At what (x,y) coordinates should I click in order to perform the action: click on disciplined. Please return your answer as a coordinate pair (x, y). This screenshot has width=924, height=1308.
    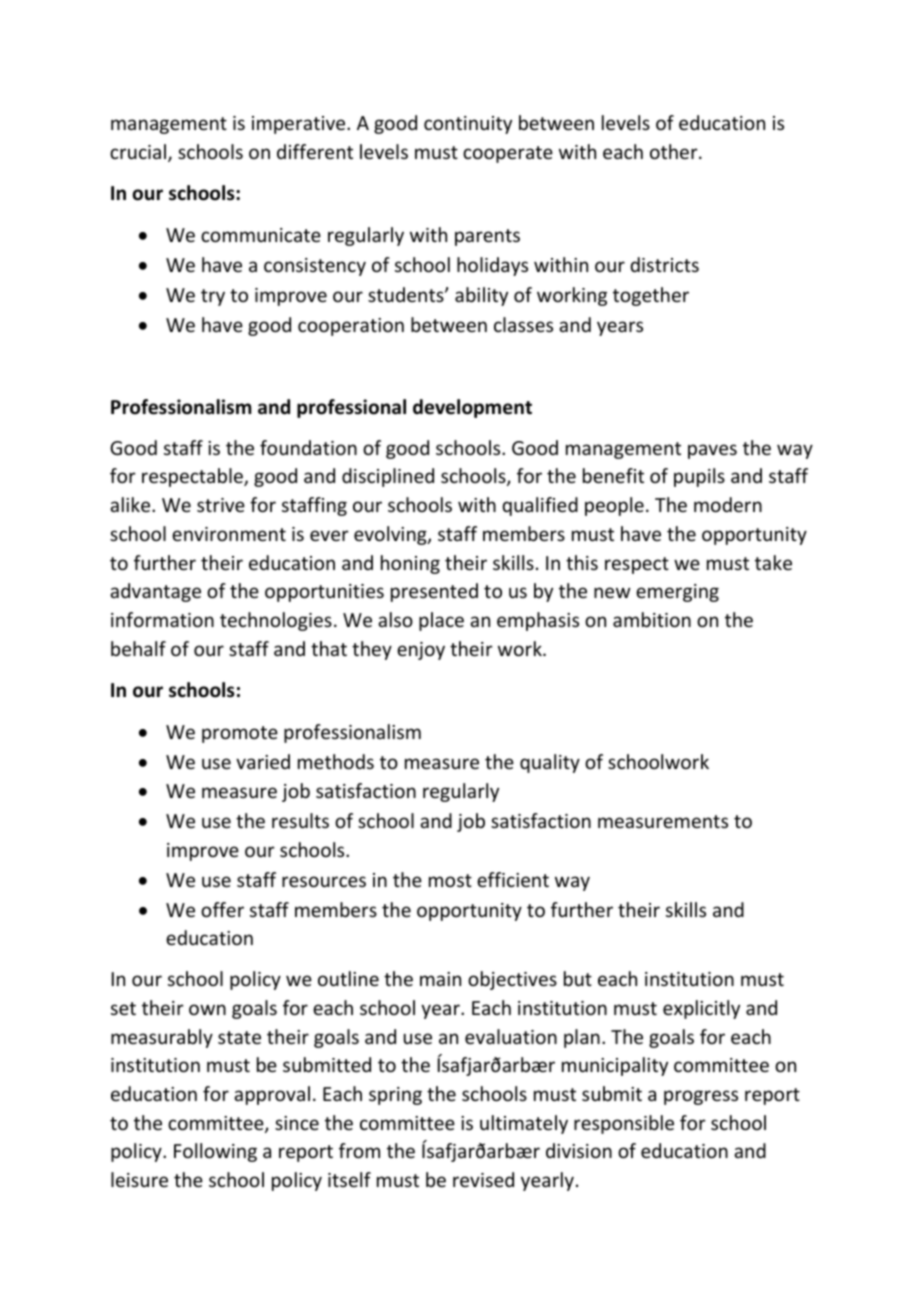
    Looking at the image, I should click on (388, 477).
